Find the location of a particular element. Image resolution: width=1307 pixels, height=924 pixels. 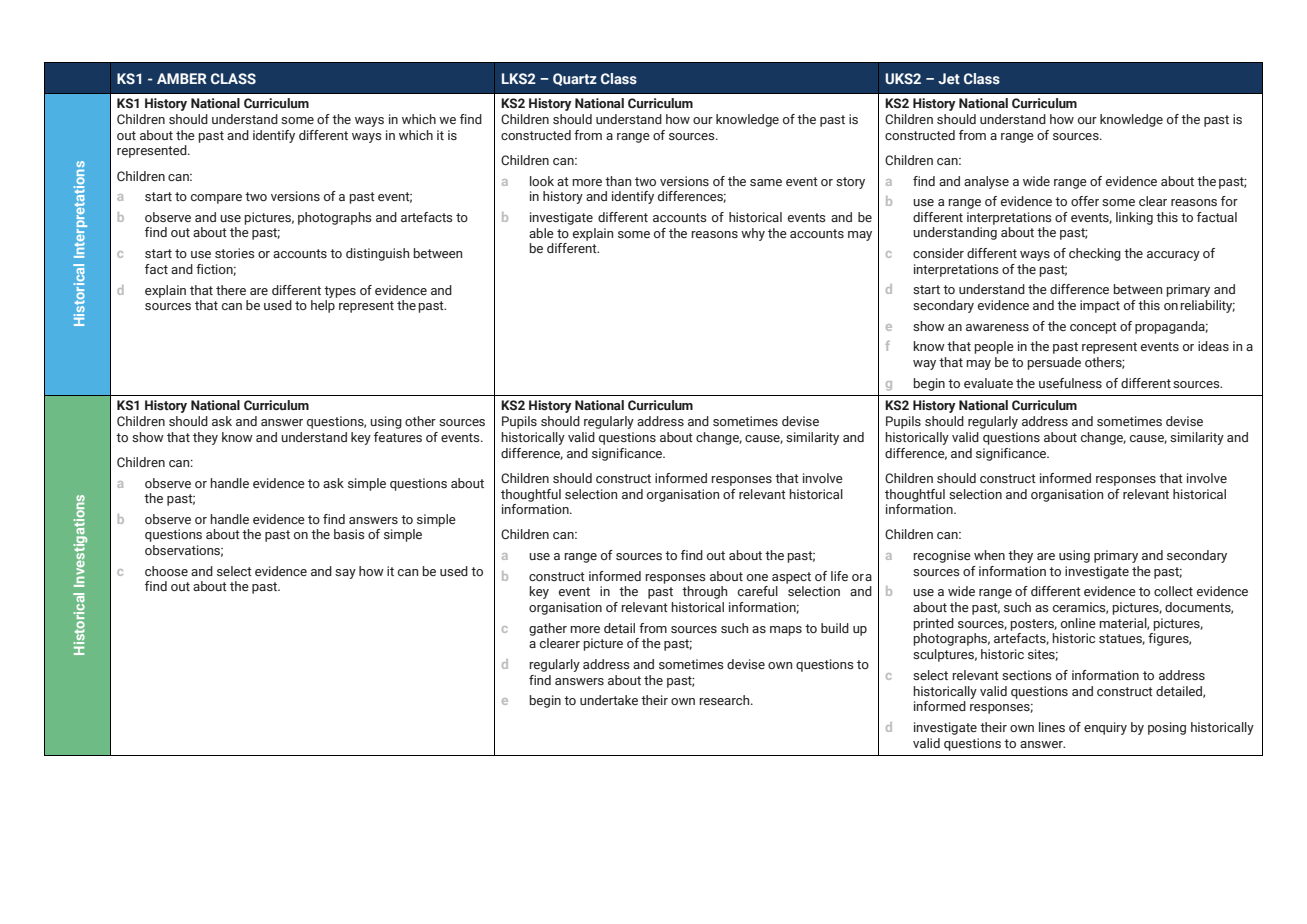

usefulness is located at coordinates (1070, 383).
